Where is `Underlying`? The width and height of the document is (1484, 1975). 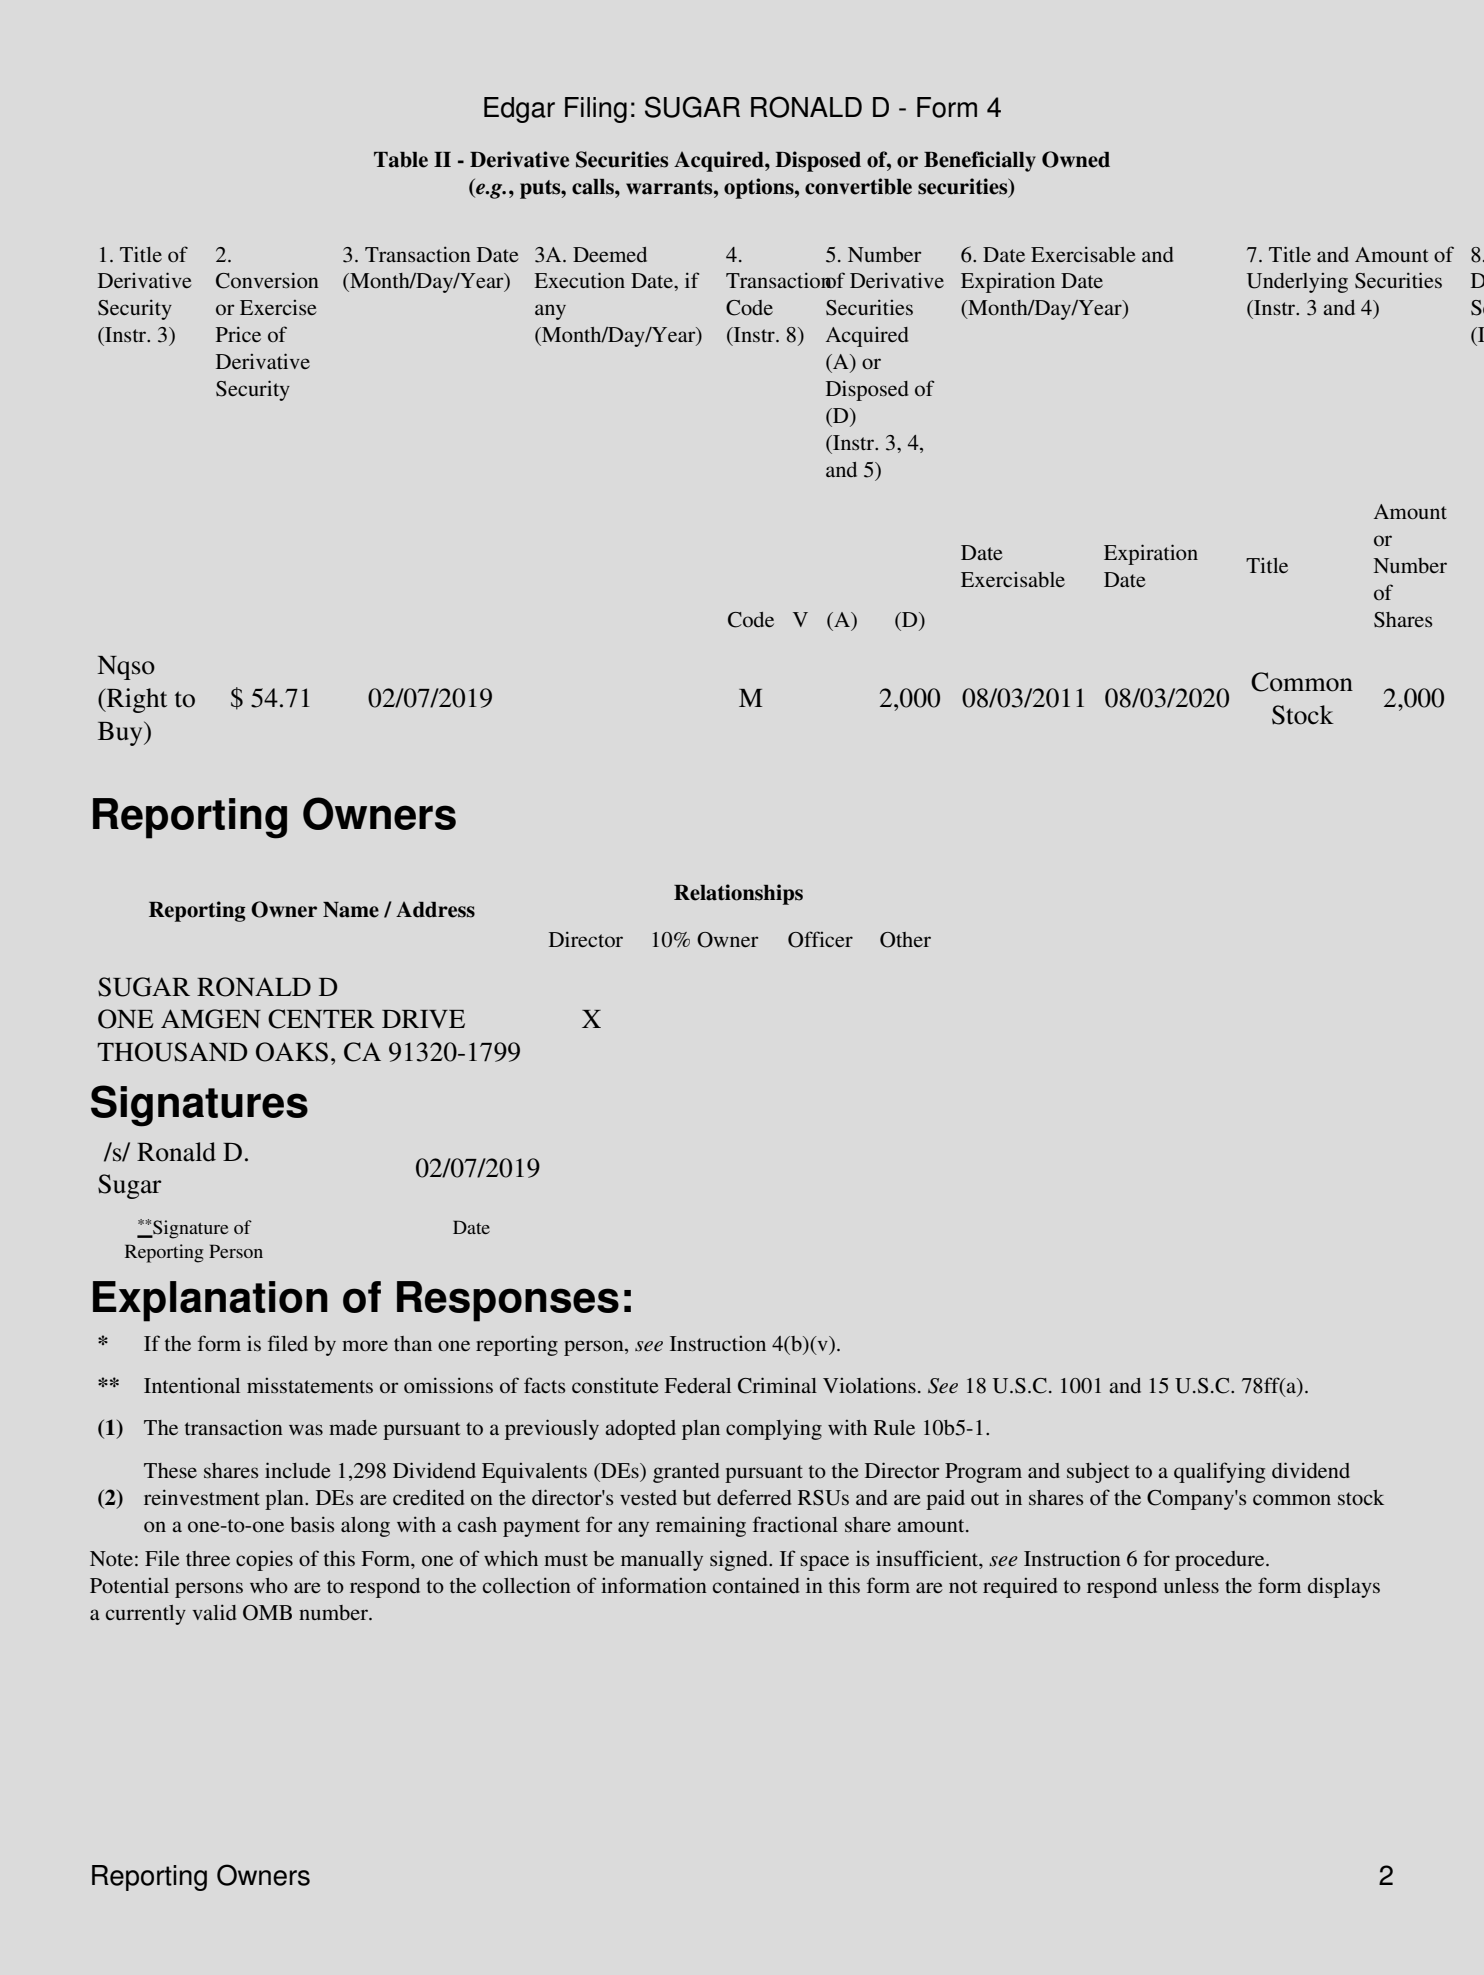 Underlying is located at coordinates (1297, 283).
